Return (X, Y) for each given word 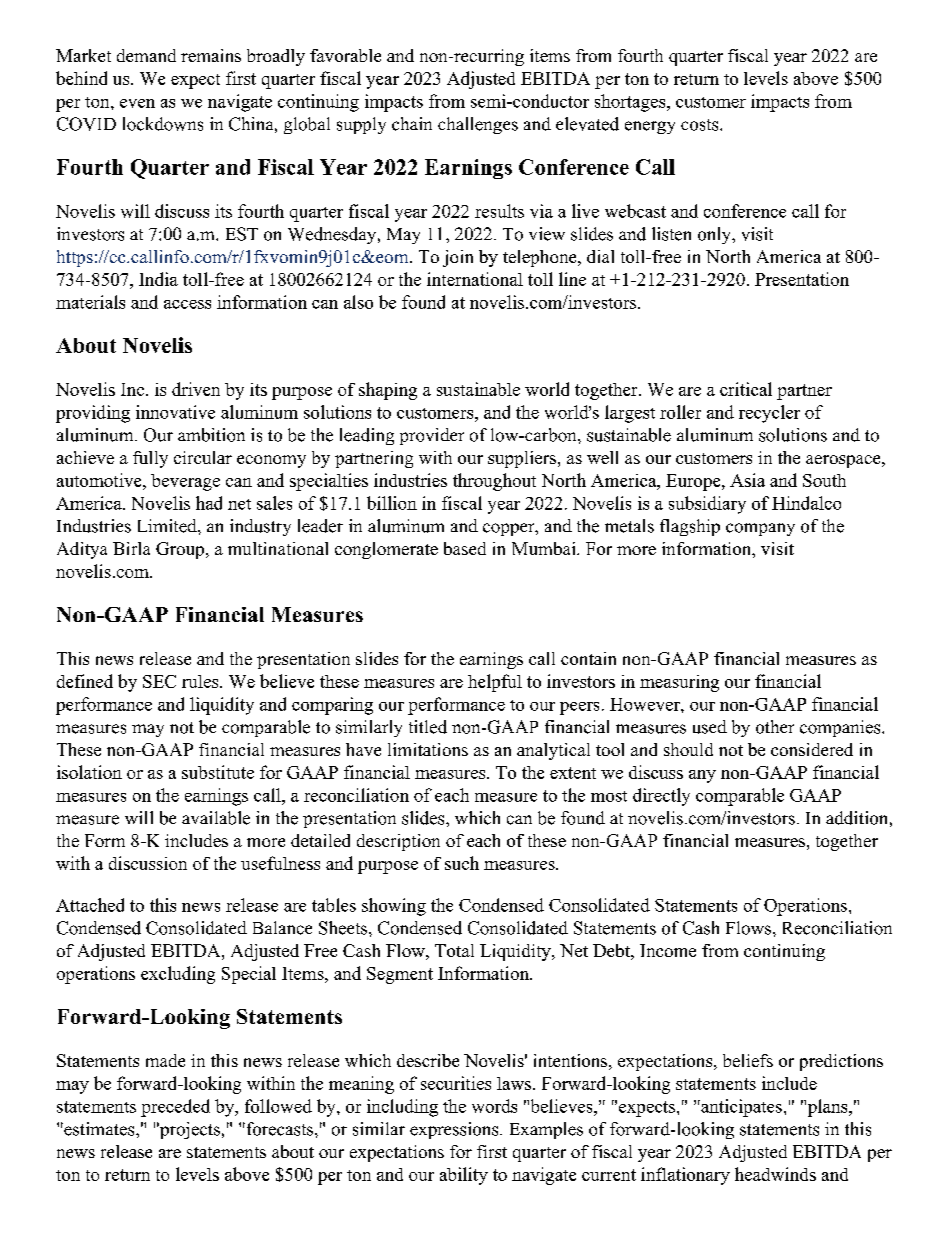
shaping (388, 391)
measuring (679, 683)
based (465, 548)
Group (180, 550)
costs (701, 125)
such (462, 863)
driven (196, 389)
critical (746, 389)
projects (189, 1130)
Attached (90, 905)
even (137, 103)
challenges (478, 125)
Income (668, 950)
